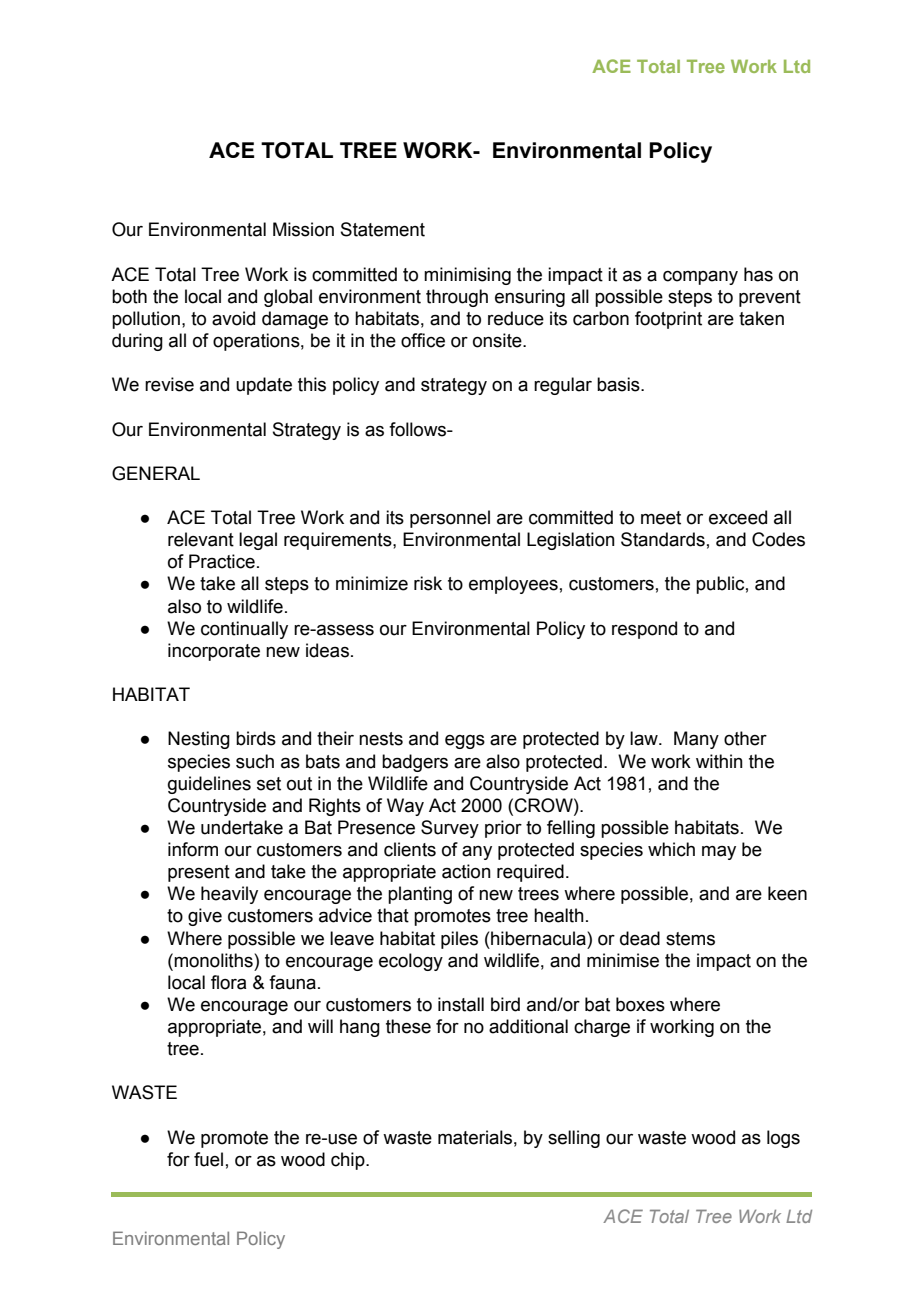 The width and height of the document is (924, 1308). Describe the element at coordinates (233, 318) in the document. I see `avoid` at that location.
